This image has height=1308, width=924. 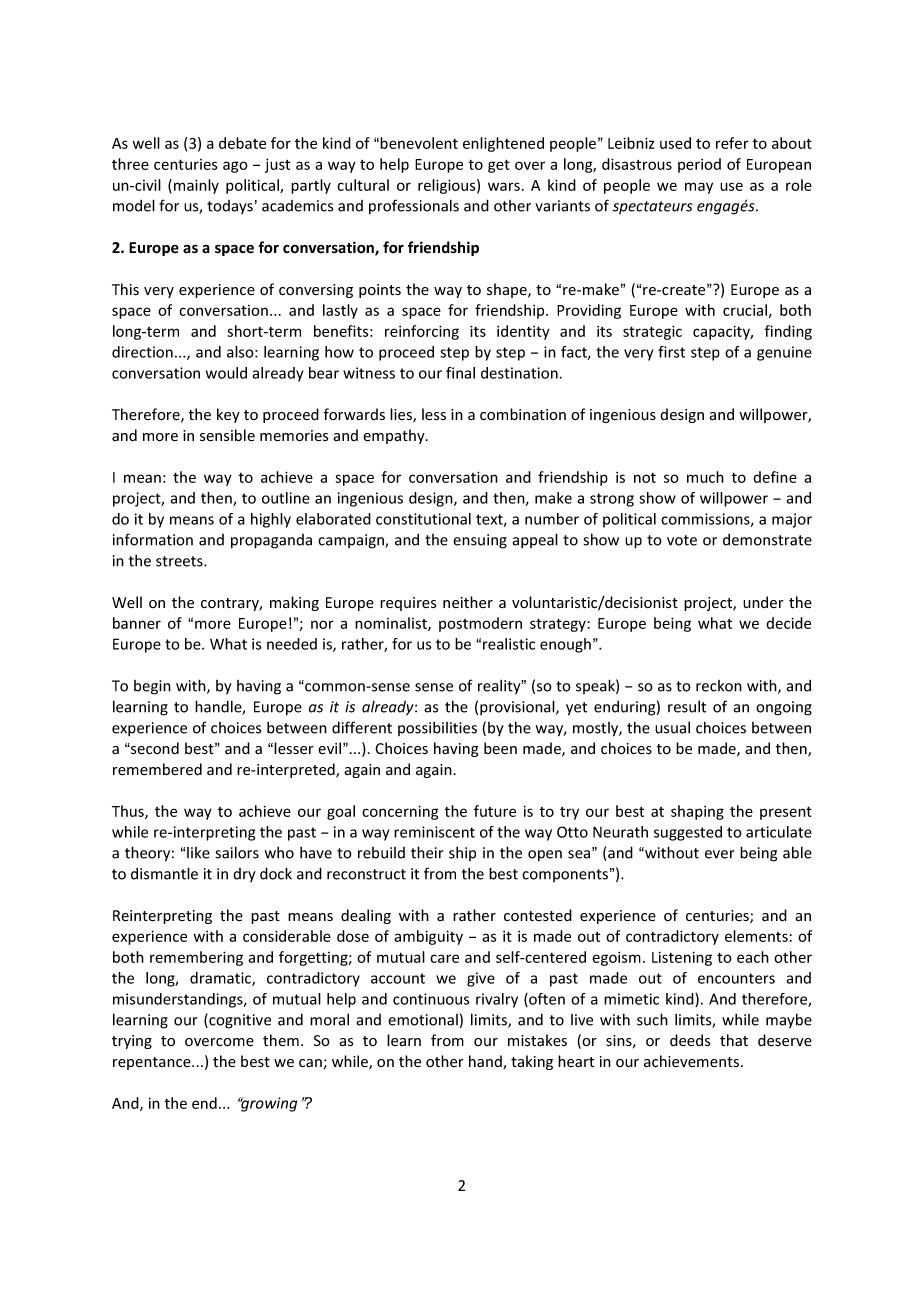 I want to click on mainly, so click(x=196, y=186).
